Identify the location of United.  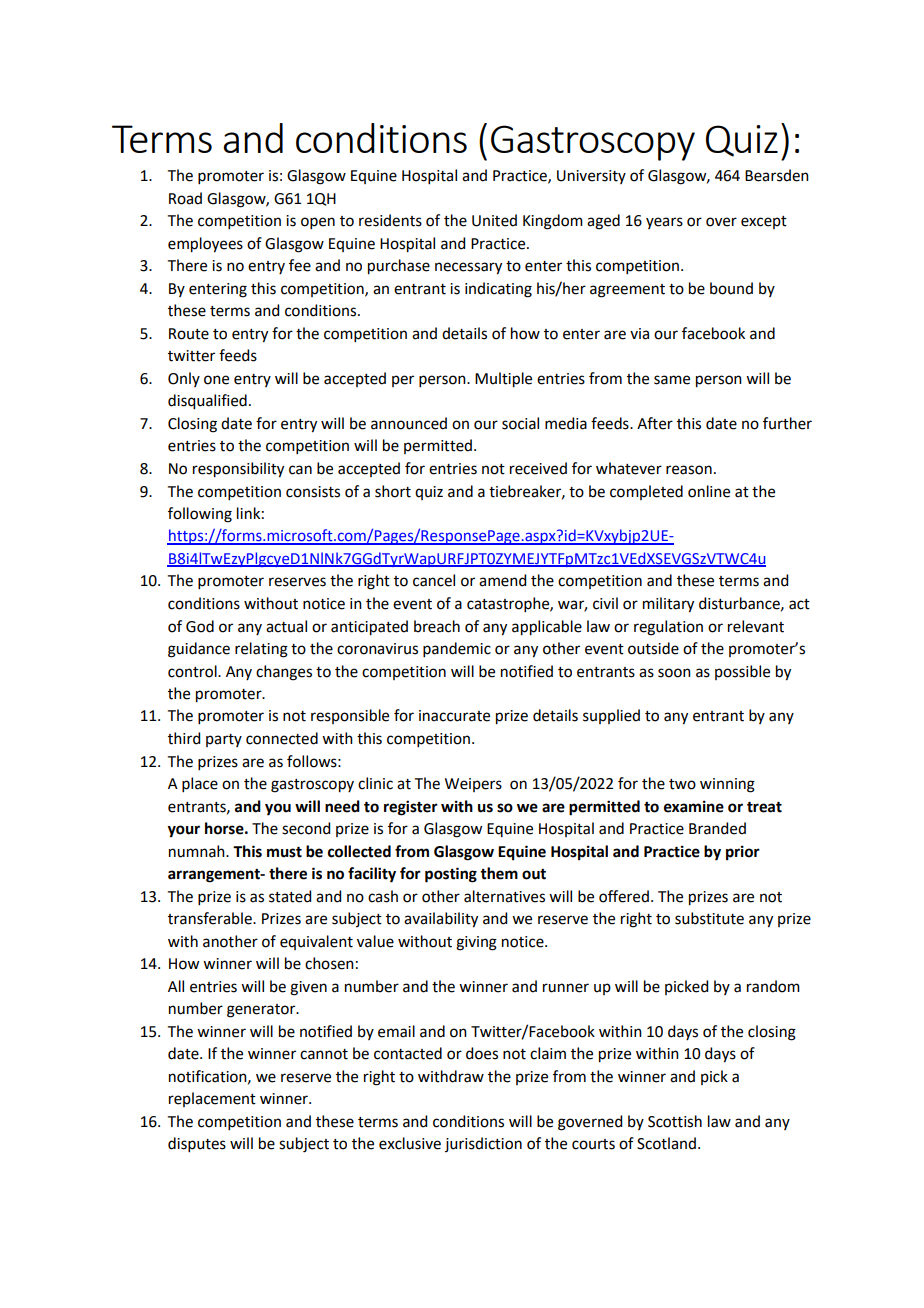
(494, 220).
